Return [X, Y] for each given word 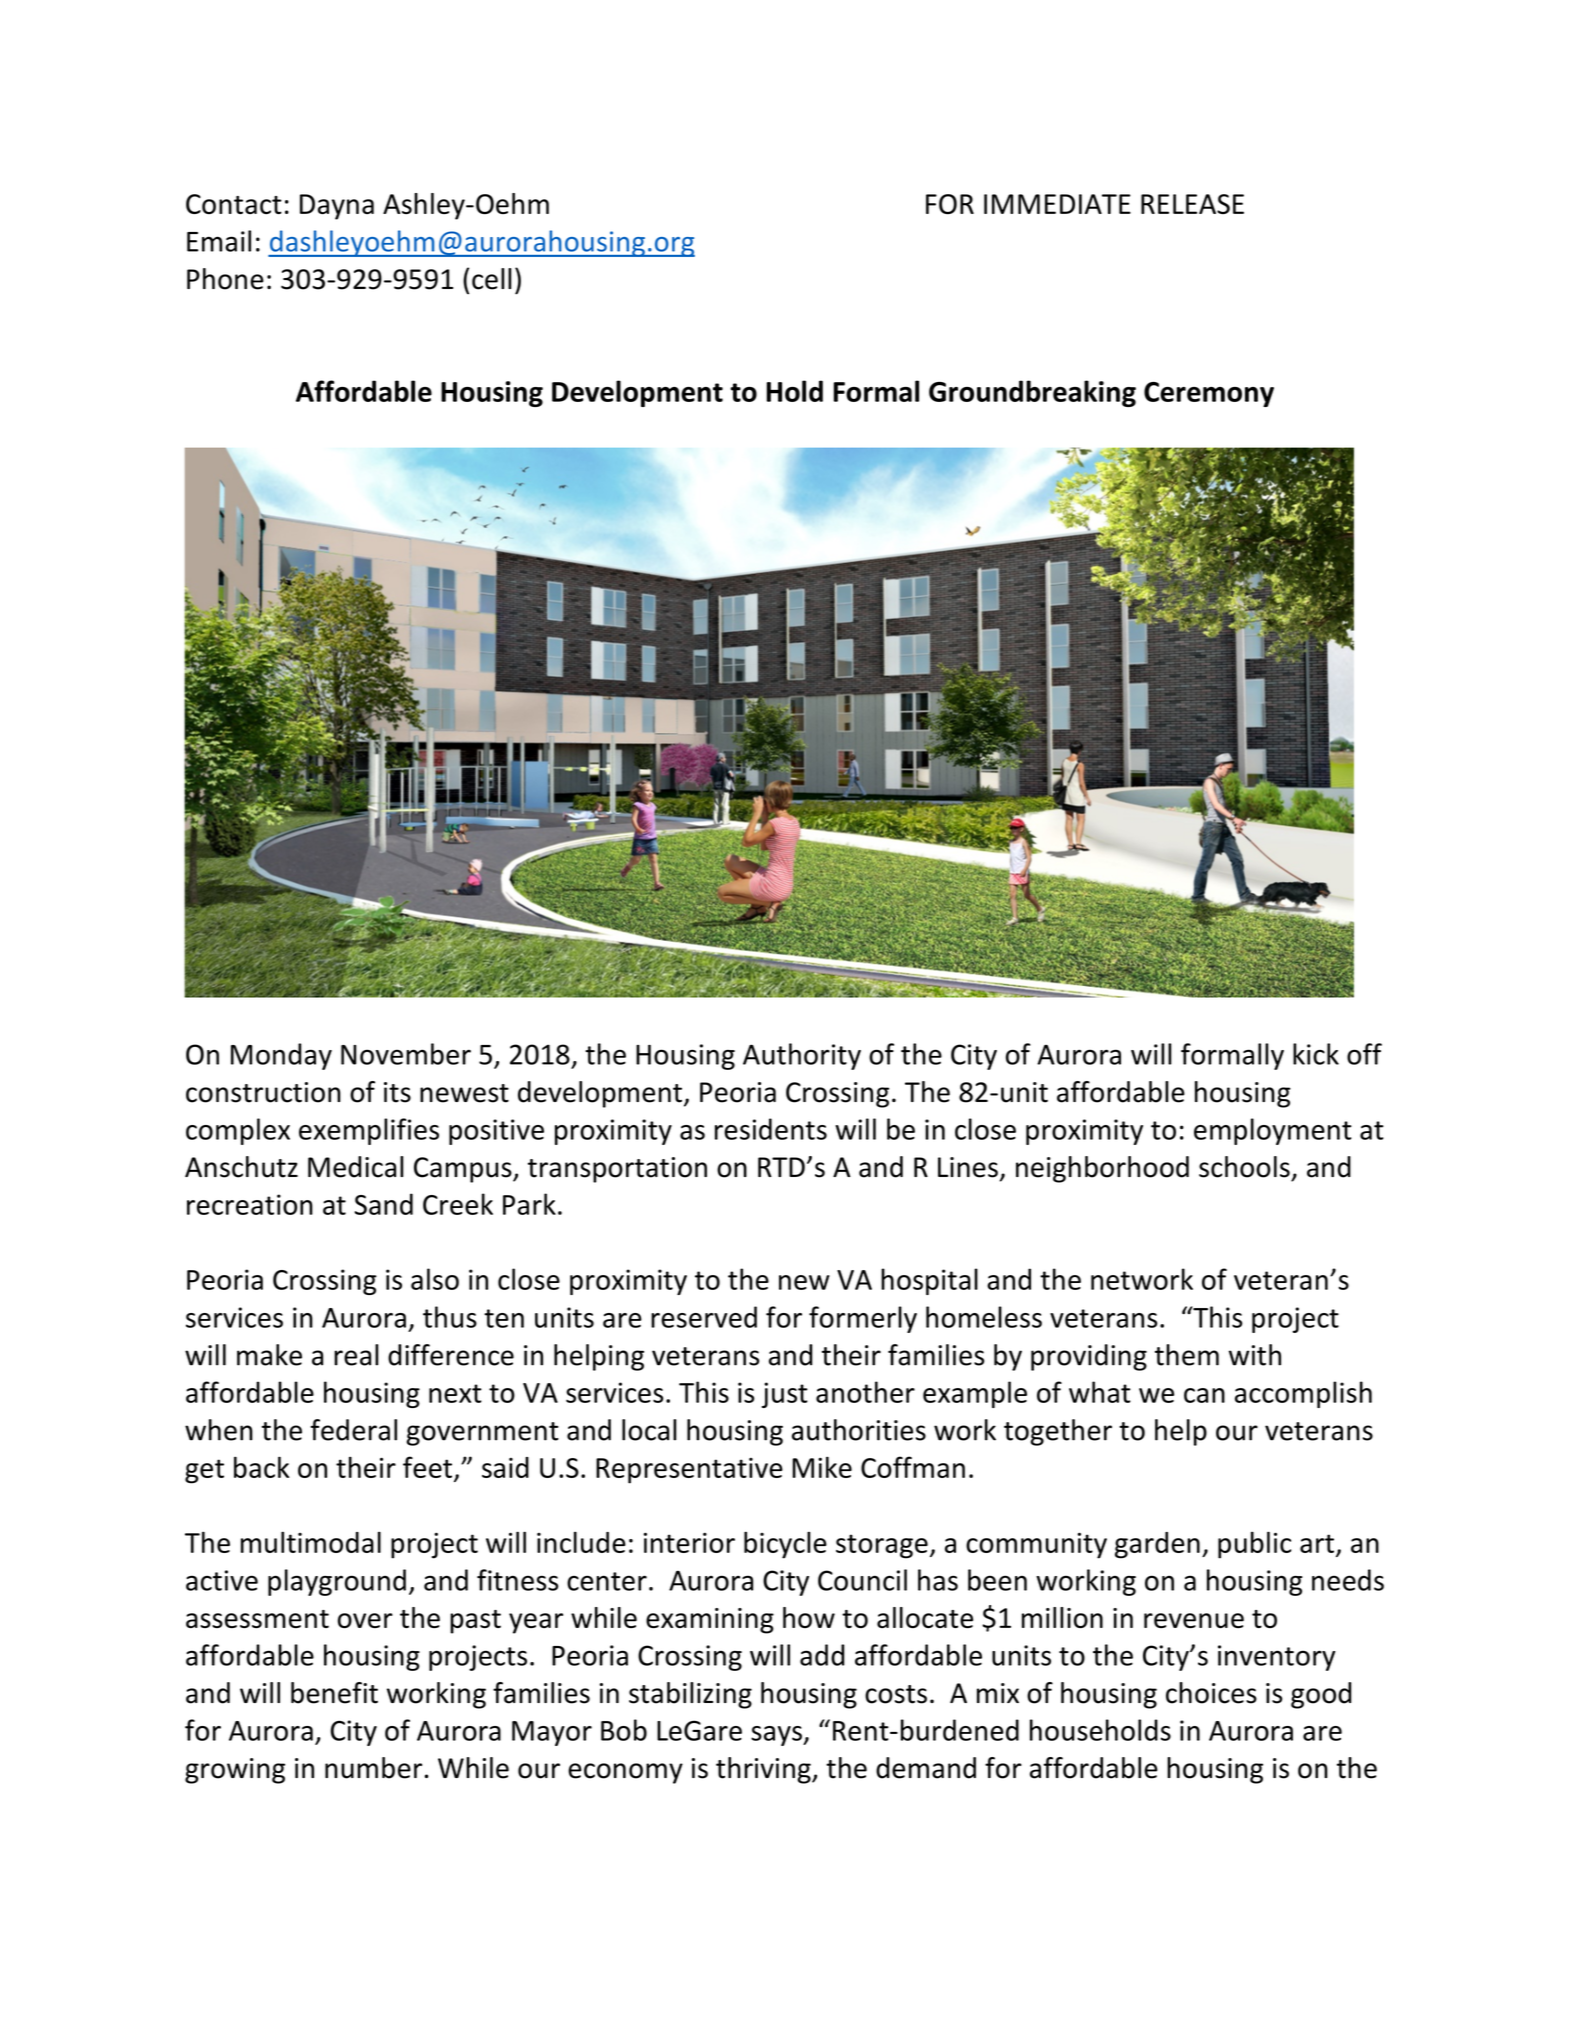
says [777, 1736]
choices [1211, 1693]
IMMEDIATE [1057, 204]
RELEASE [1192, 204]
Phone [225, 279]
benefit [334, 1693]
